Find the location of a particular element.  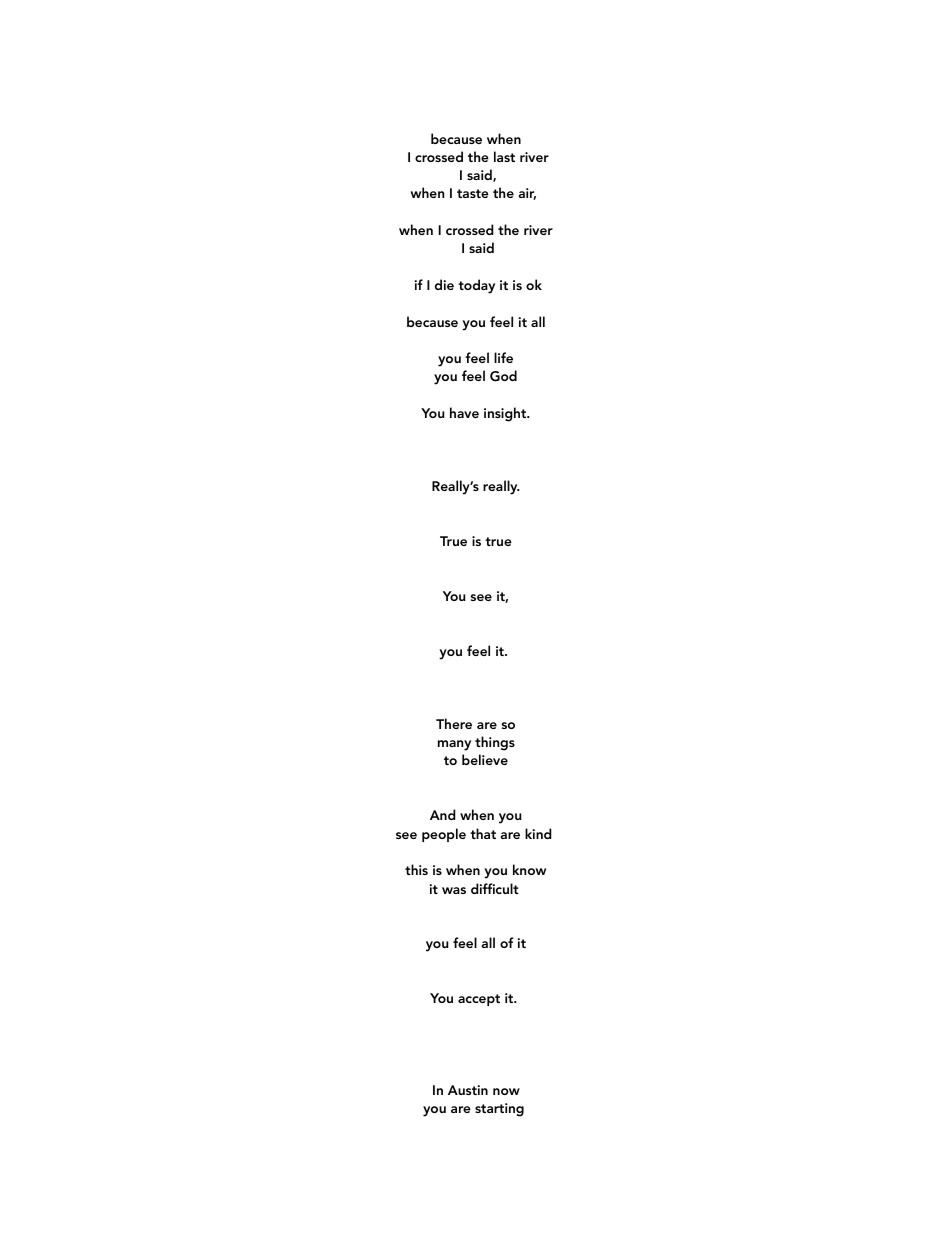

this is located at coordinates (416, 869).
